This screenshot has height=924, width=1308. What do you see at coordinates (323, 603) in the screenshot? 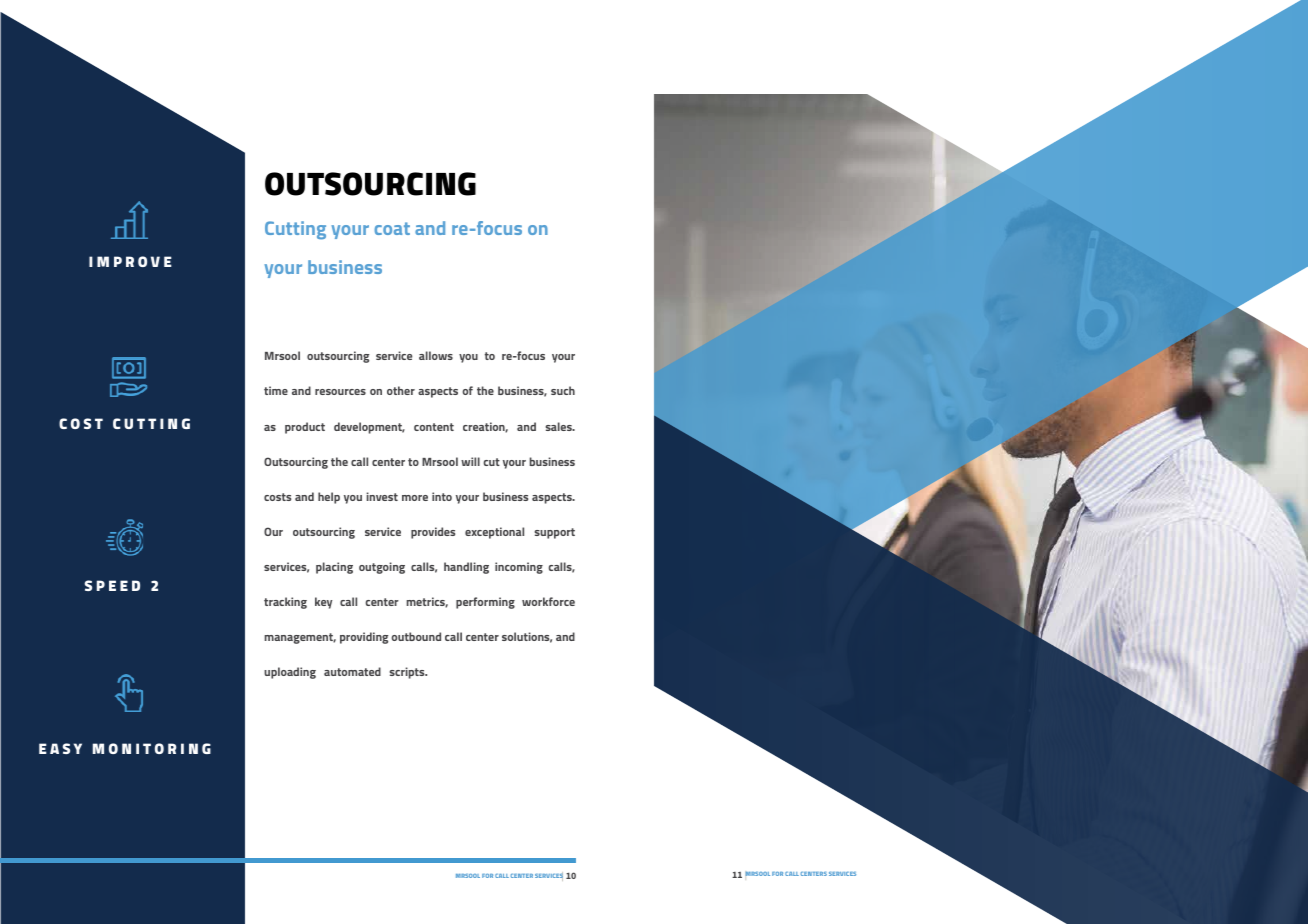
I see `key` at bounding box center [323, 603].
